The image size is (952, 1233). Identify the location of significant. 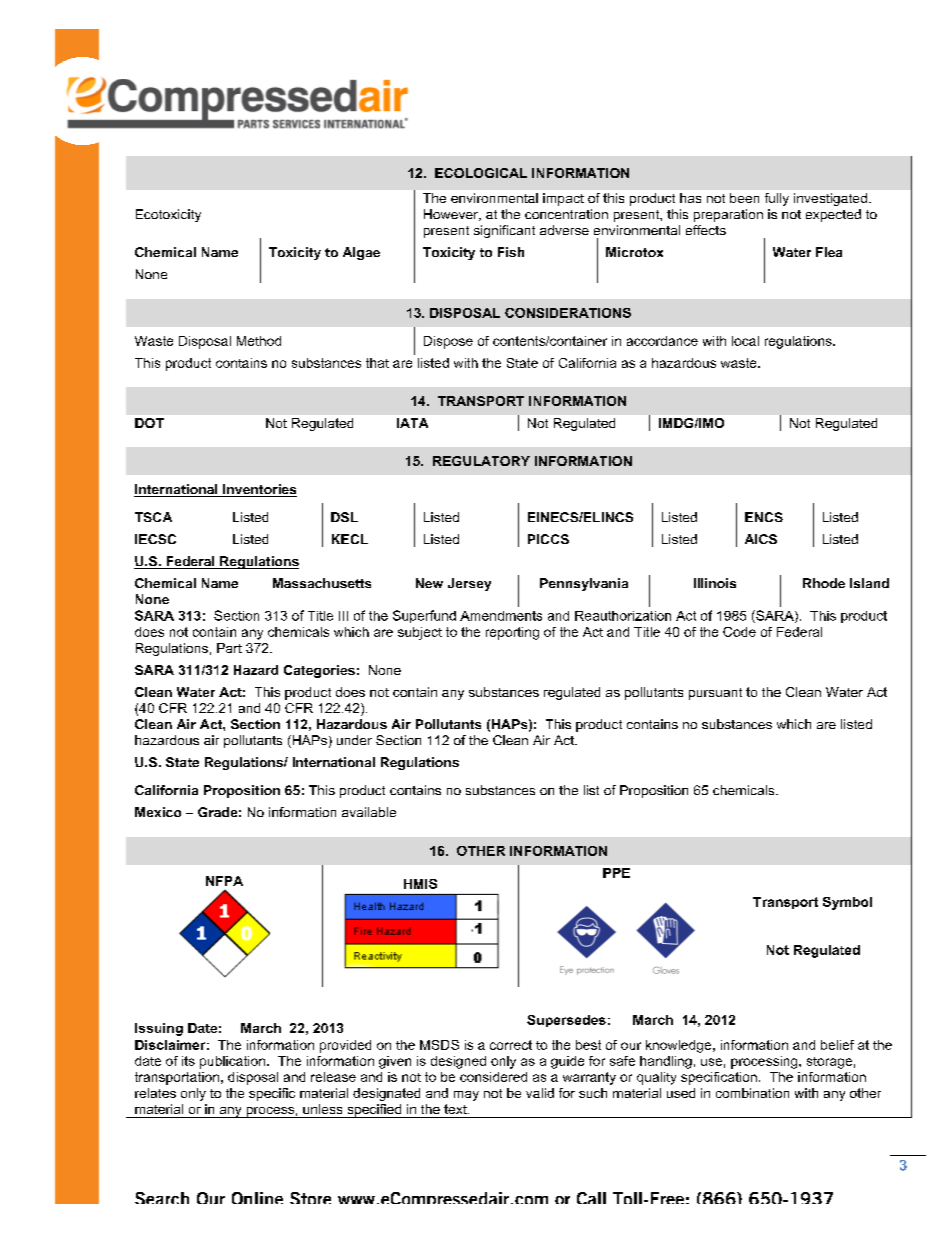
(504, 231).
